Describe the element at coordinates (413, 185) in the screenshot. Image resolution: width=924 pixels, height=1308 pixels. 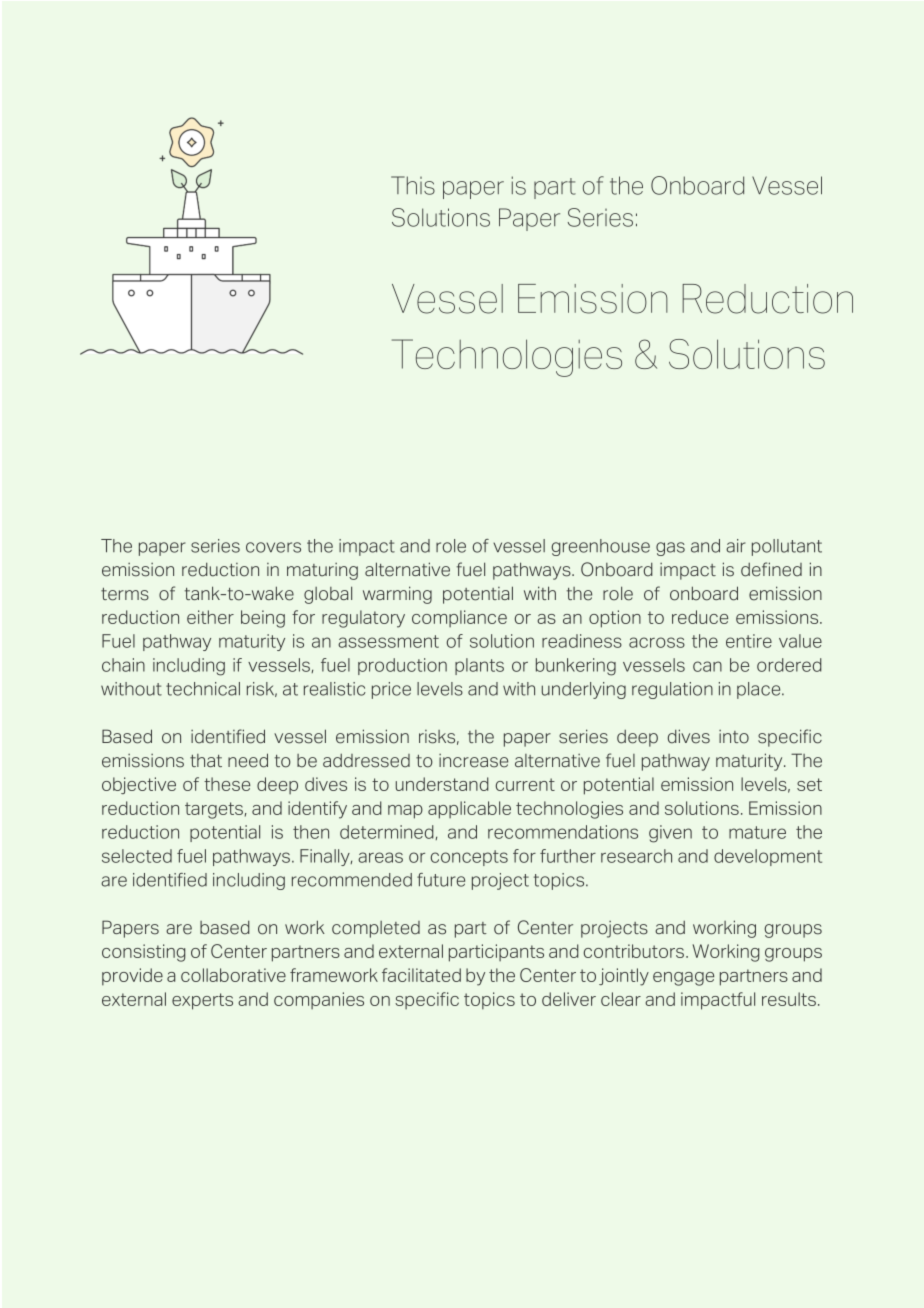
I see `This` at that location.
